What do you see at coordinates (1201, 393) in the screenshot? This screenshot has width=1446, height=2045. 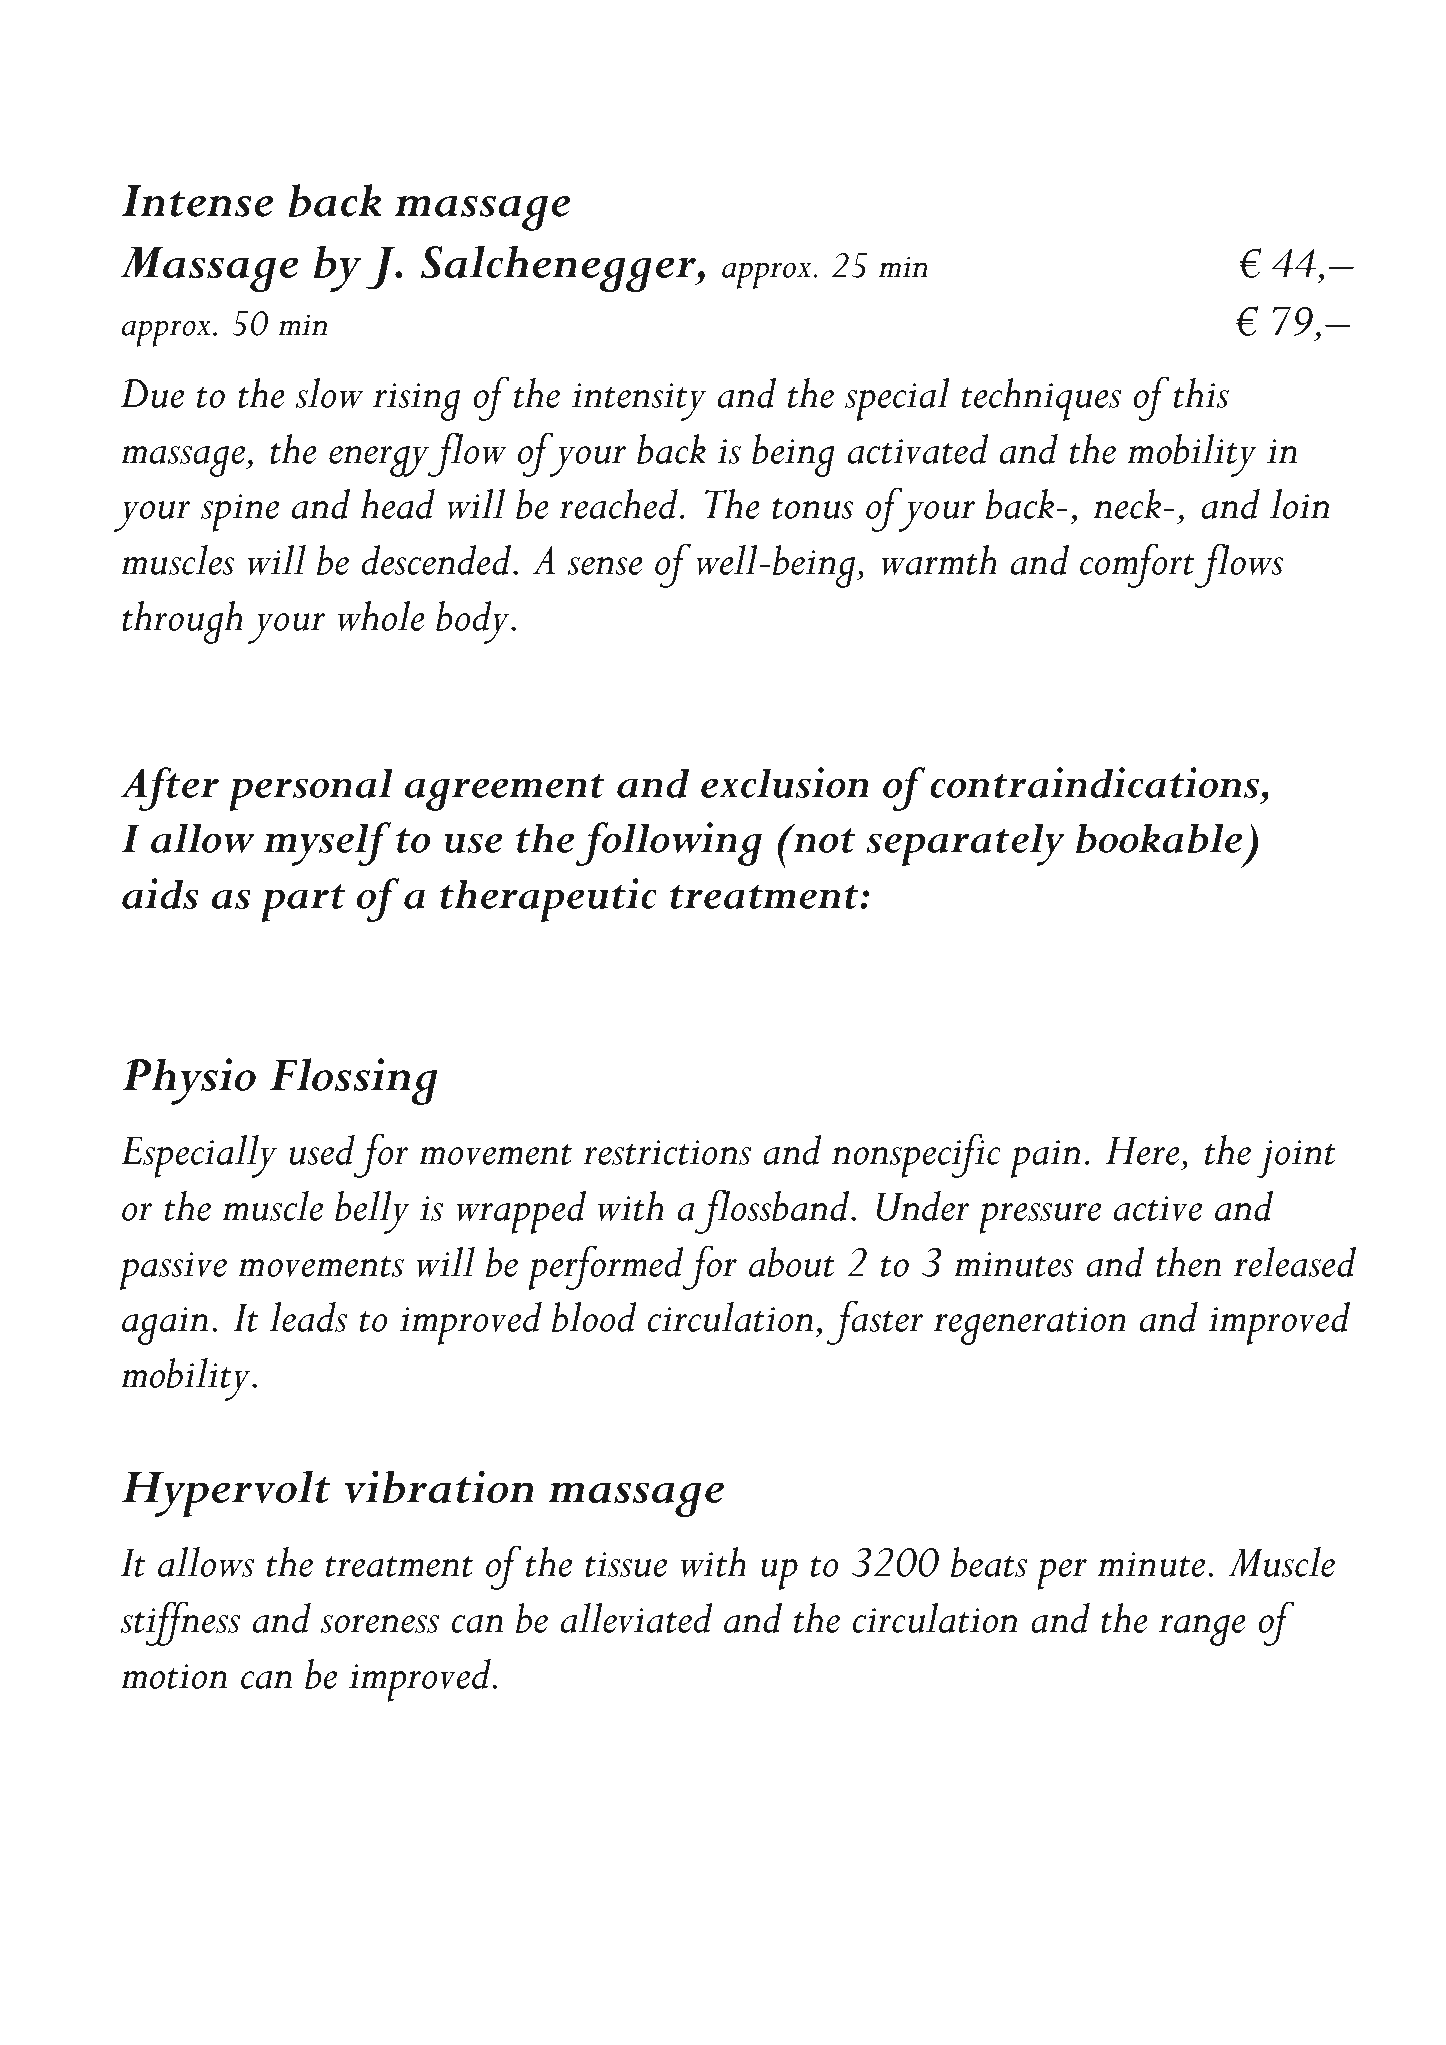 I see `this` at bounding box center [1201, 393].
